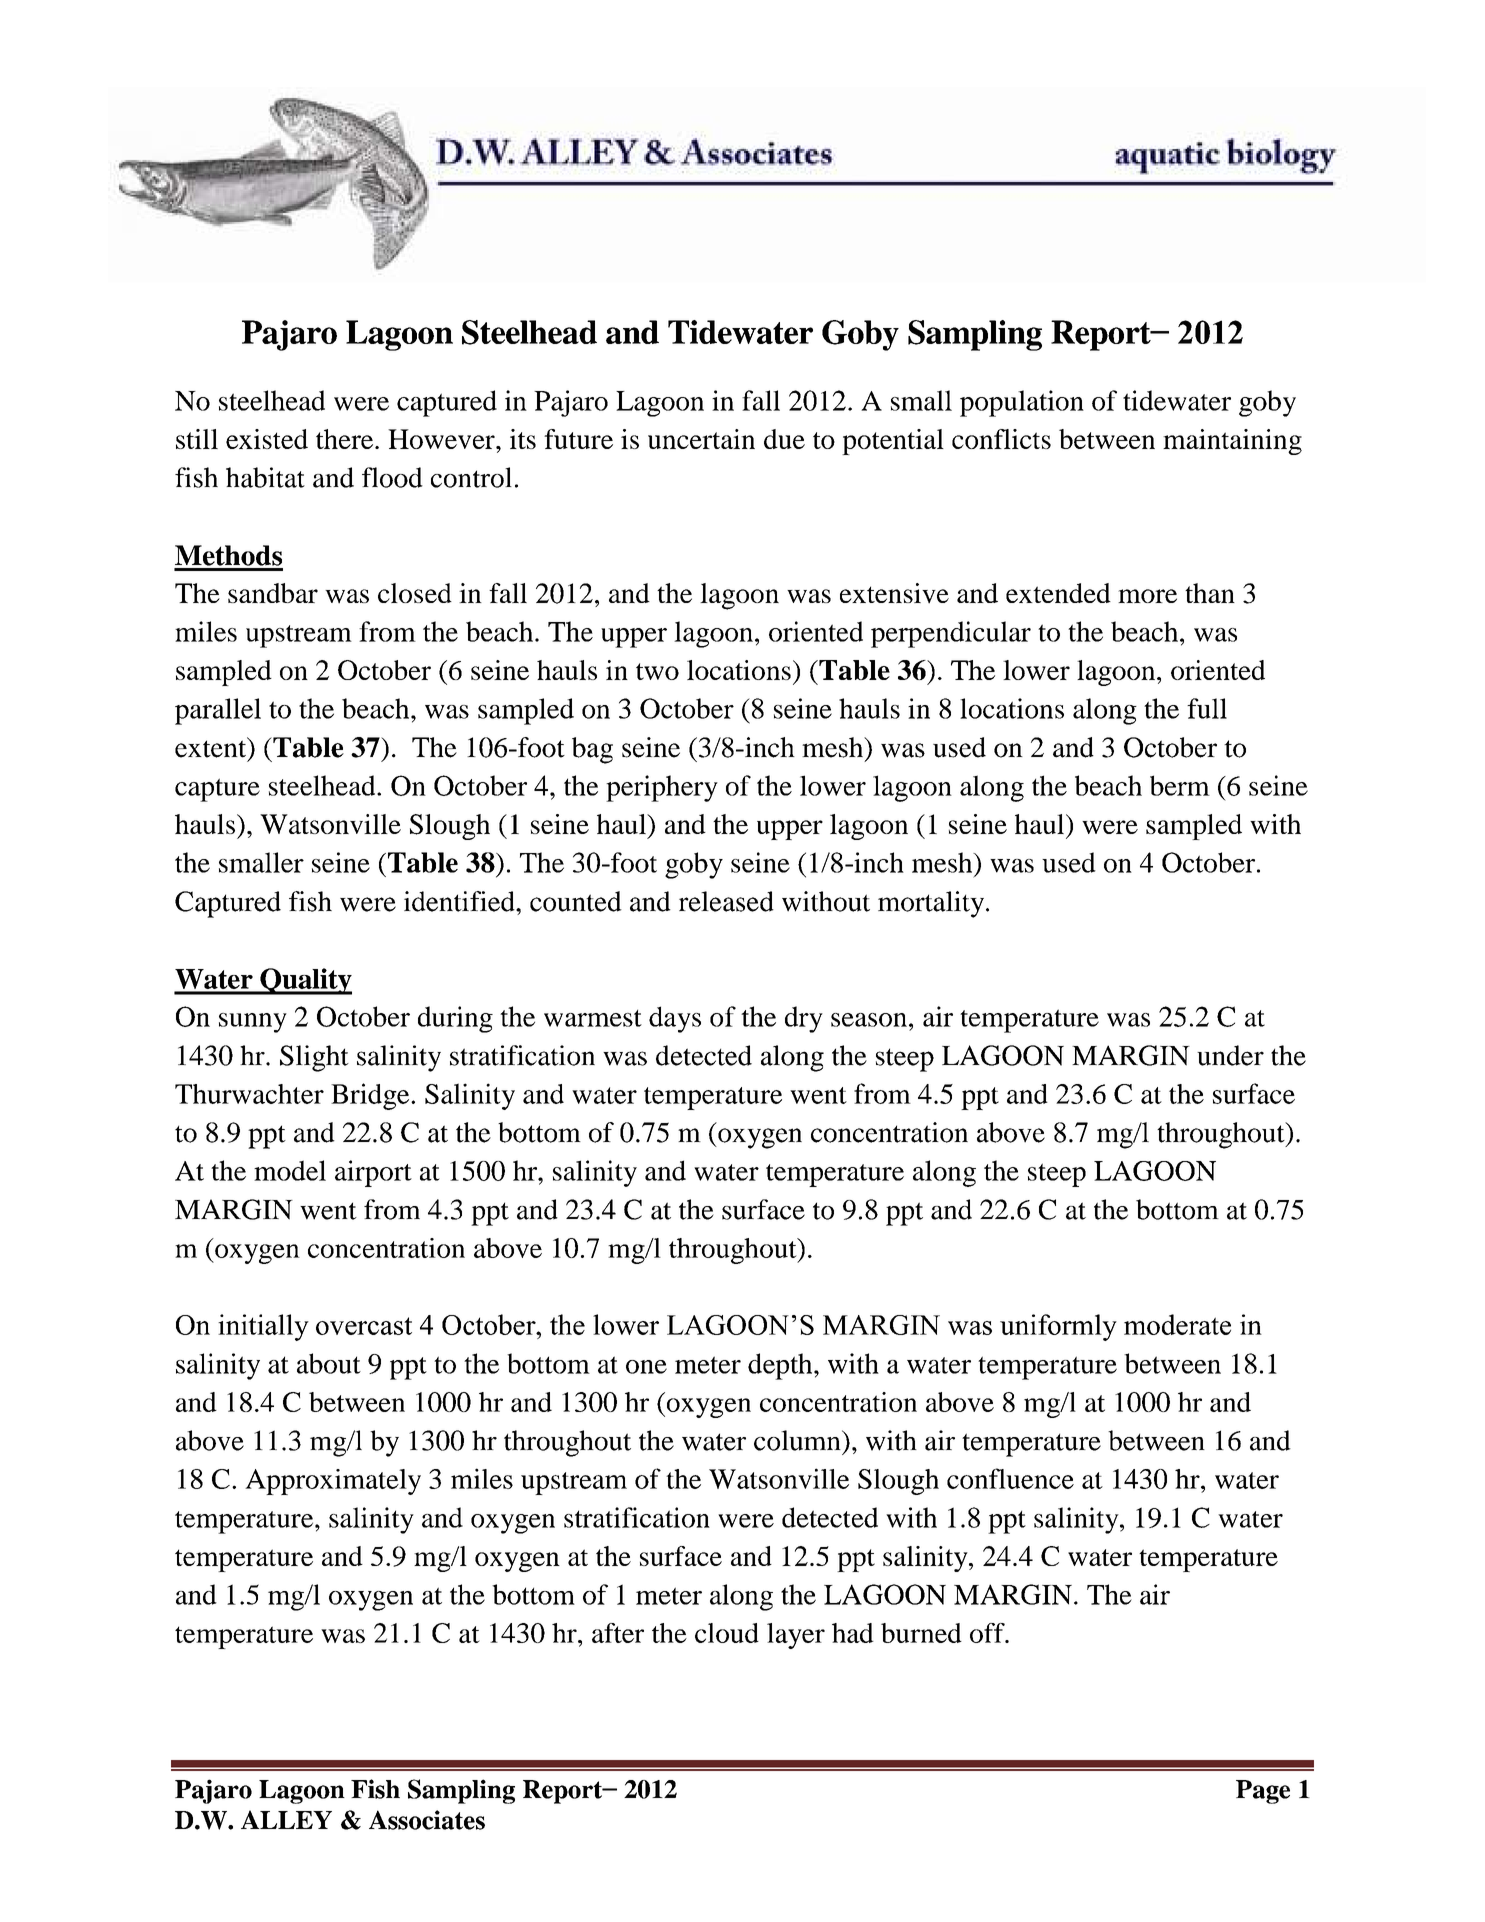  What do you see at coordinates (701, 439) in the page?
I see `uncertain` at bounding box center [701, 439].
